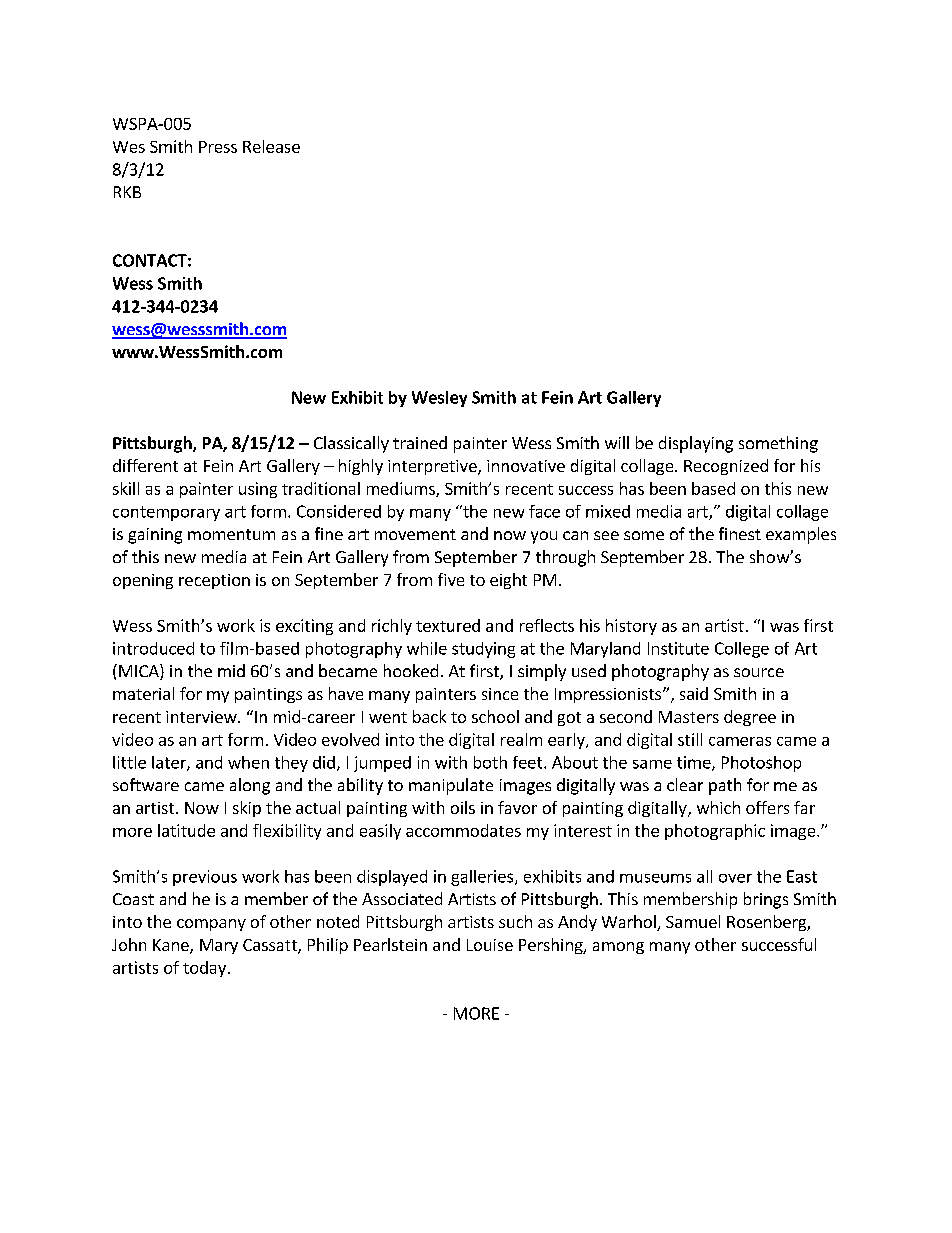 The width and height of the image is (952, 1233). What do you see at coordinates (145, 465) in the image?
I see `different` at bounding box center [145, 465].
